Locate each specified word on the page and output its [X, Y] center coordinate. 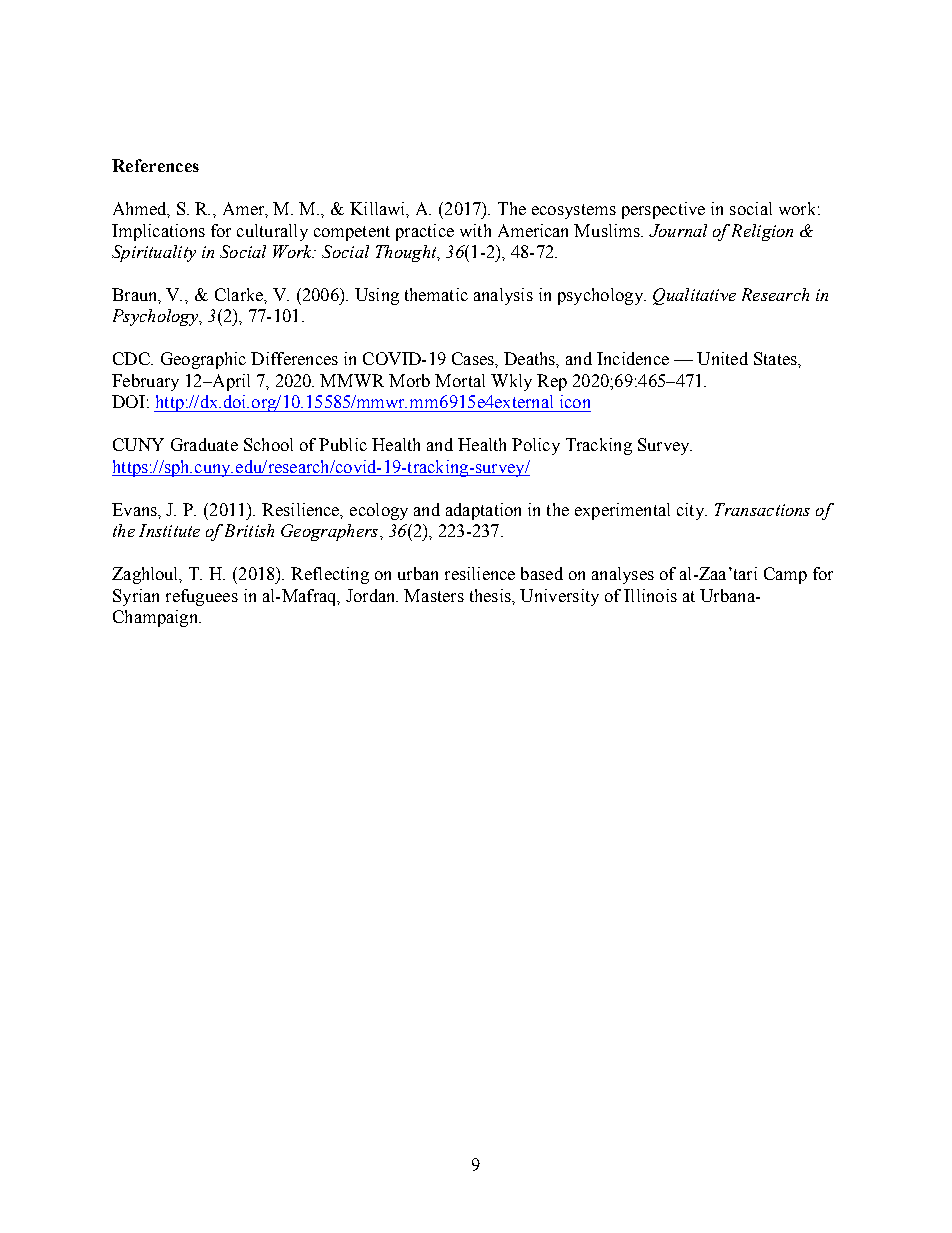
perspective [663, 210]
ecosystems [574, 211]
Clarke [240, 294]
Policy [536, 446]
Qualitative [694, 296]
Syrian [136, 597]
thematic [436, 294]
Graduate [204, 444]
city [691, 511]
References [155, 165]
